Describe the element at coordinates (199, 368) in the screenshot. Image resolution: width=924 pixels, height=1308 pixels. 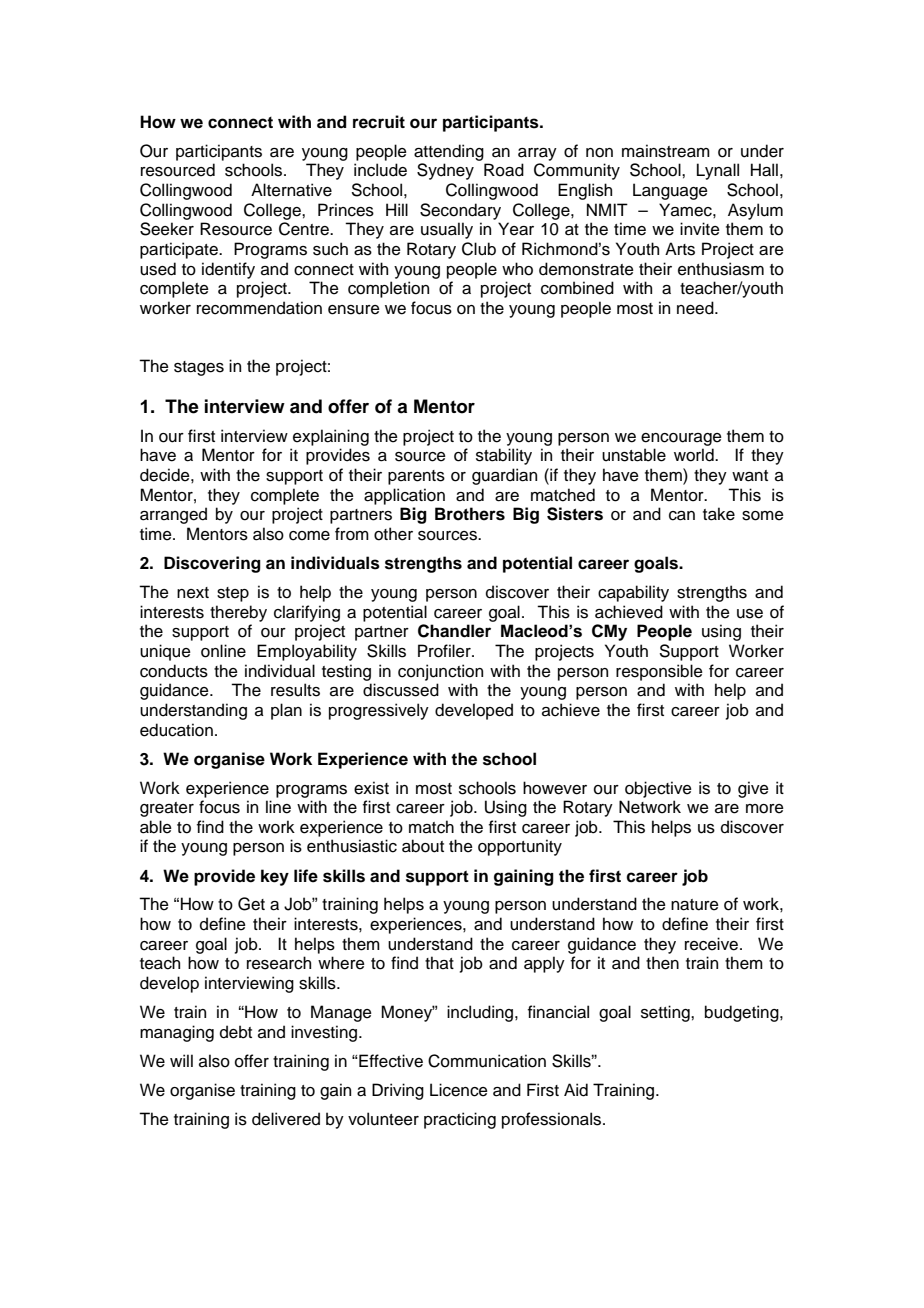
I see `stages` at that location.
